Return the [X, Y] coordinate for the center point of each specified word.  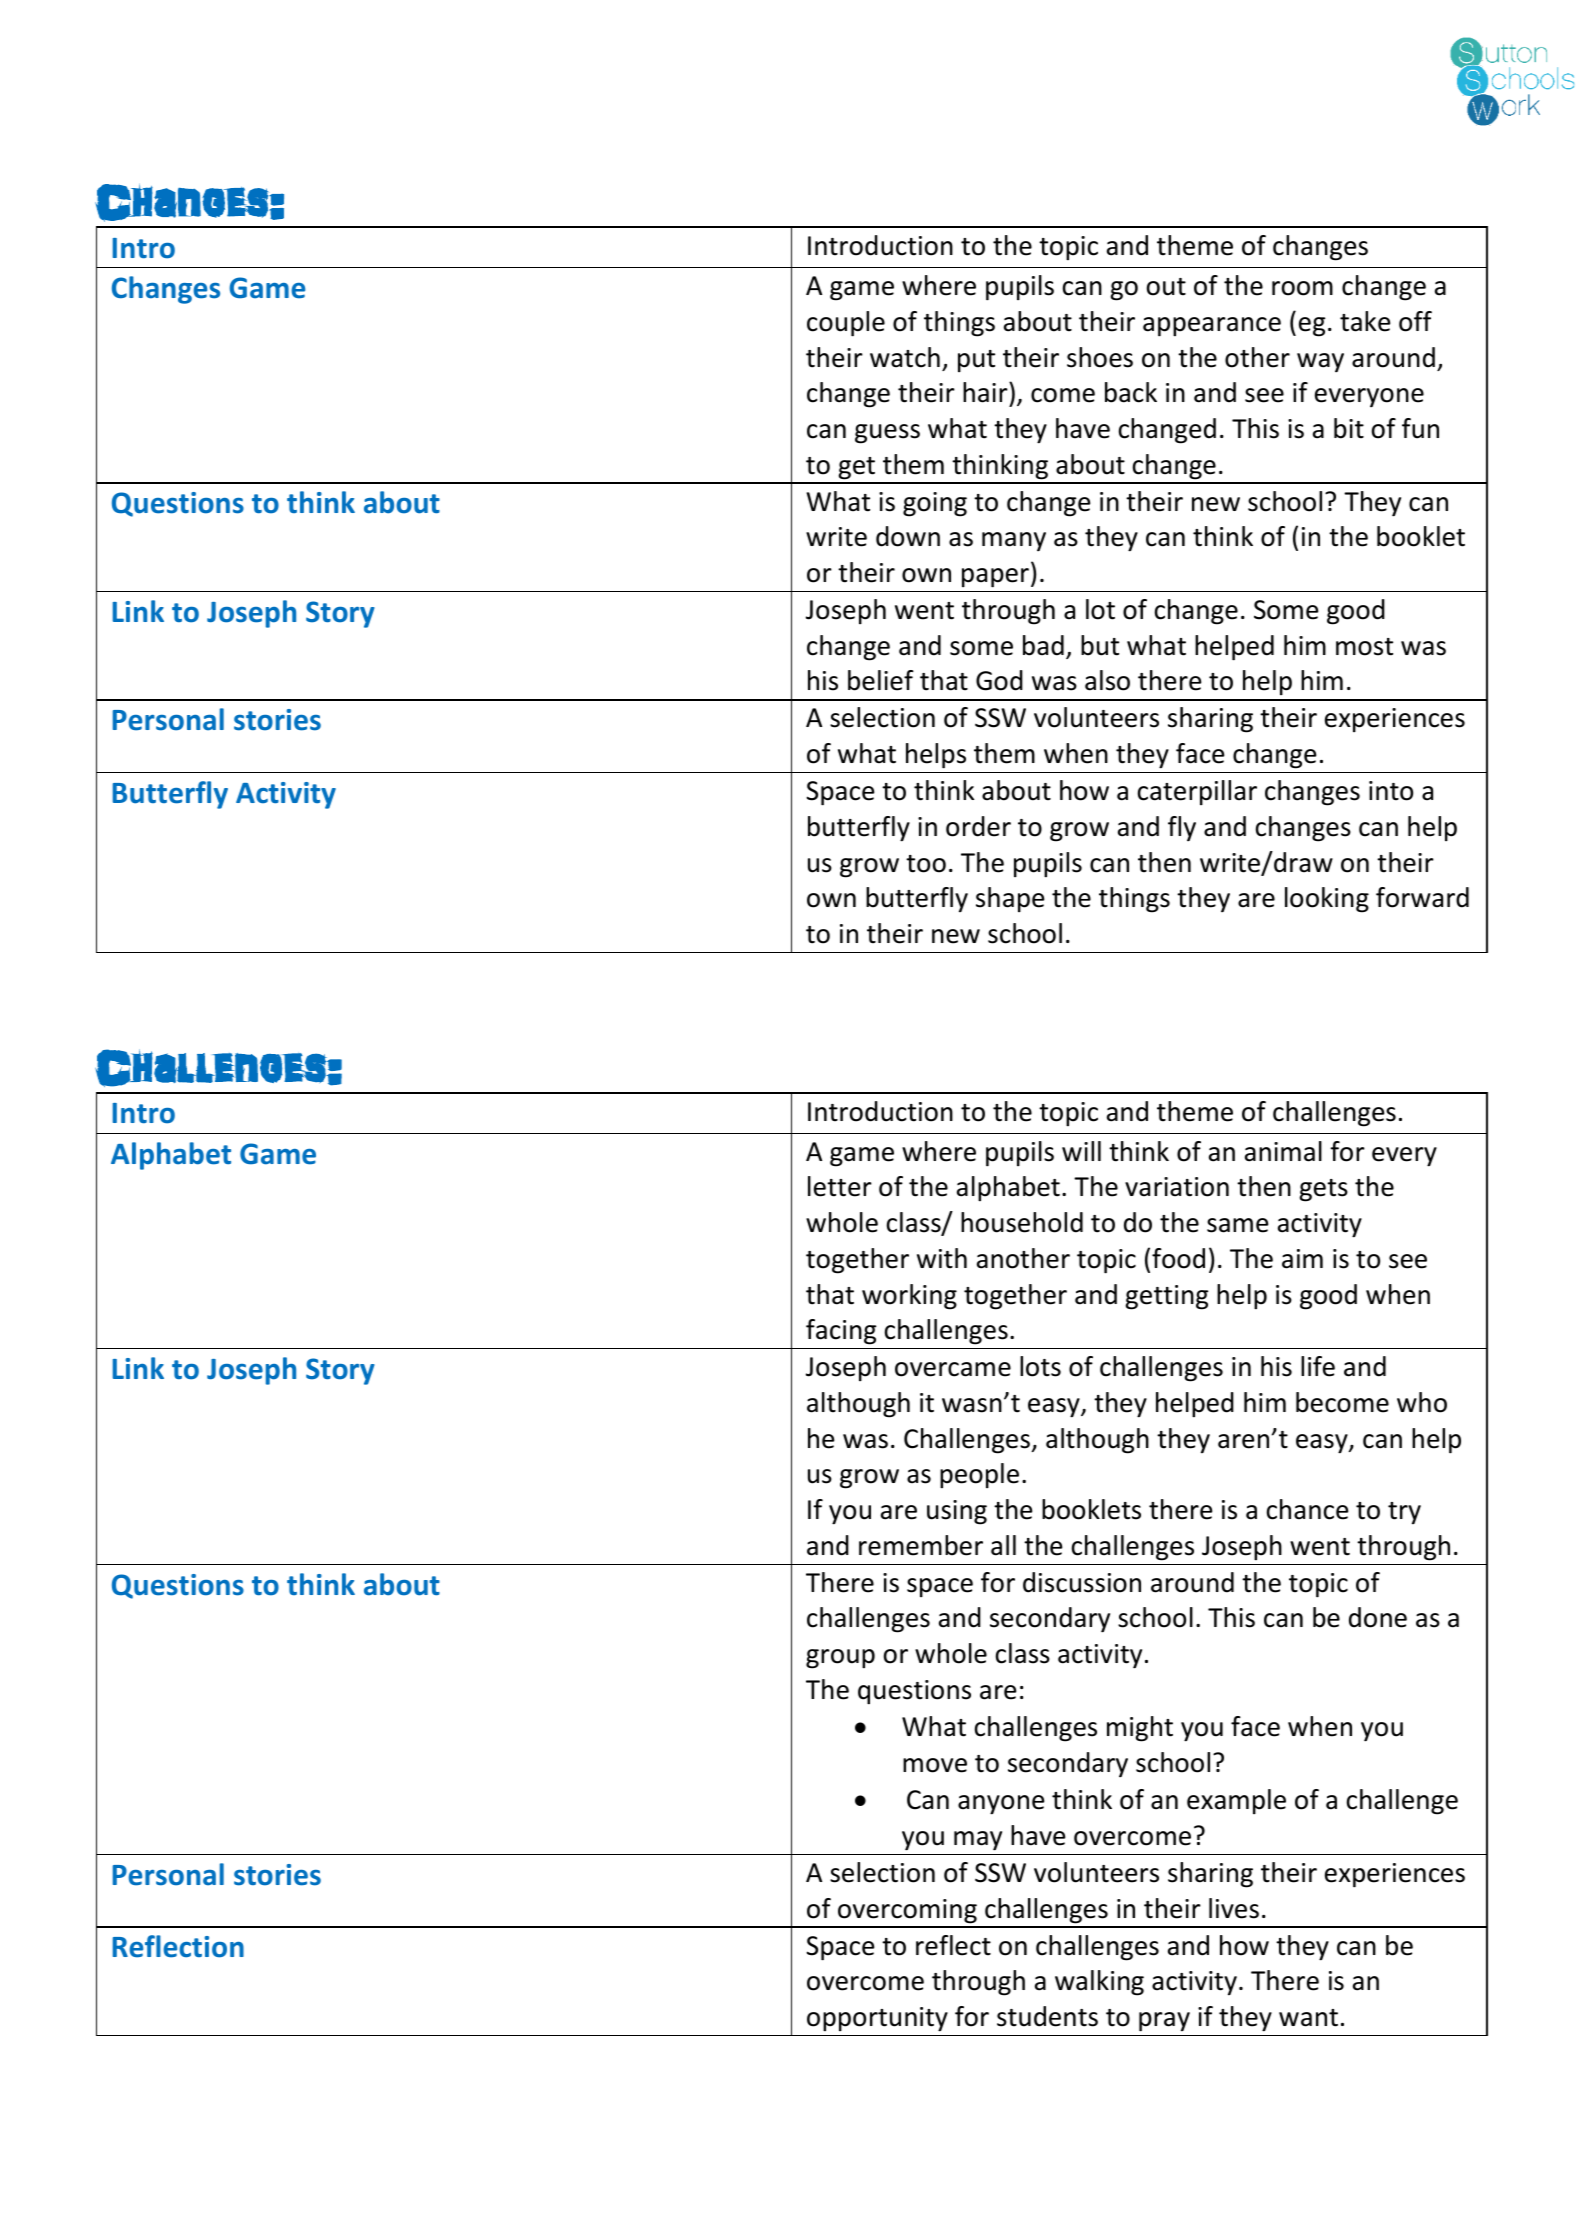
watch [905, 357]
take [1365, 321]
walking [1099, 1983]
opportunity [877, 2019]
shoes [1100, 357]
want [1308, 2018]
